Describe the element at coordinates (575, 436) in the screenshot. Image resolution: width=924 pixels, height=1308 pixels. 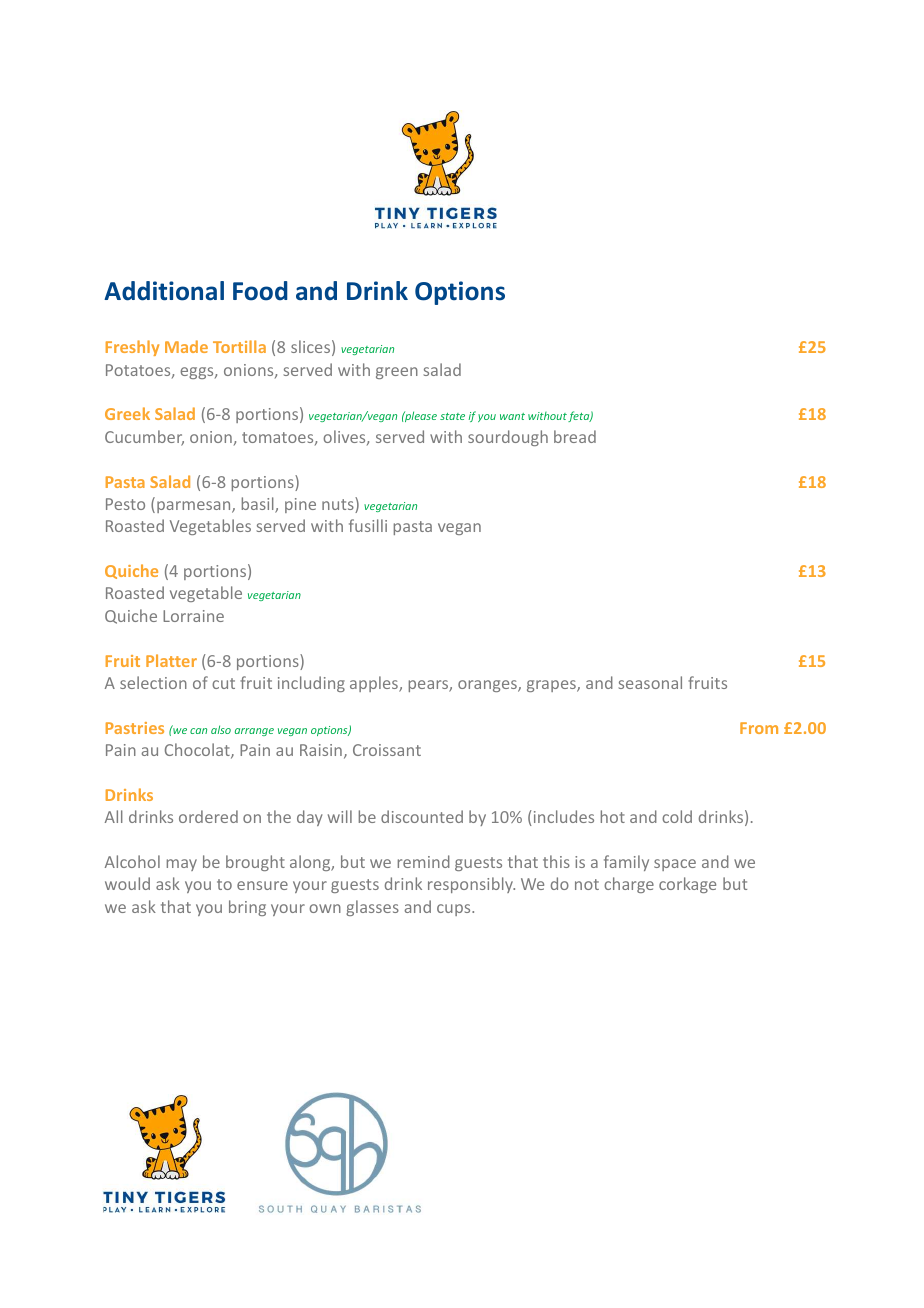
I see `bread` at that location.
